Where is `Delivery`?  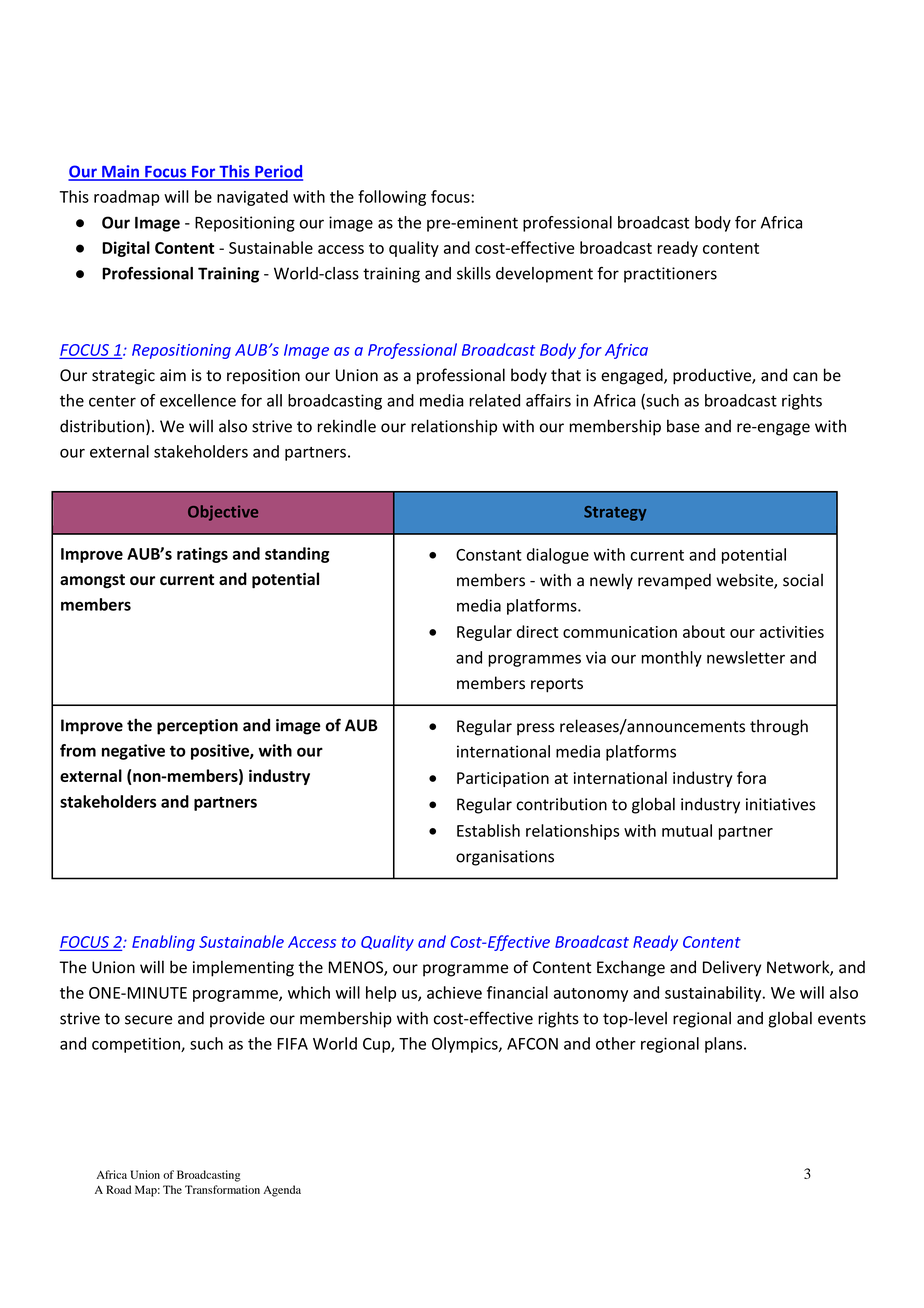 Delivery is located at coordinates (732, 968).
